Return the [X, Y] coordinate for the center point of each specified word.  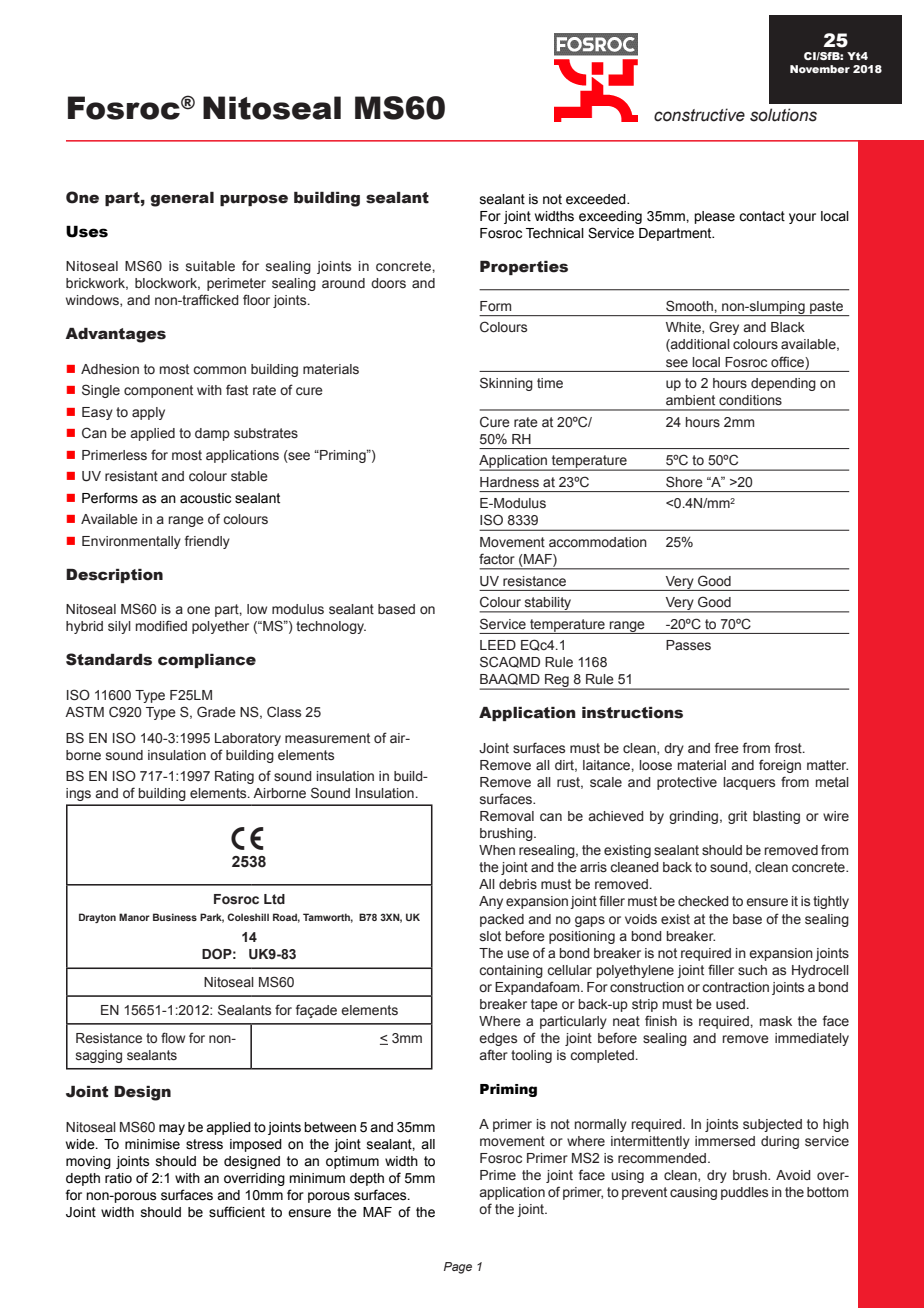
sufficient [237, 1212]
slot [490, 936]
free [727, 748]
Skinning [506, 384]
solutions [783, 115]
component [158, 391]
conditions [750, 400]
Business [175, 917]
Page [458, 1268]
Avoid [793, 1175]
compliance [207, 661]
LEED [498, 645]
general [182, 199]
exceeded [597, 199]
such [752, 970]
